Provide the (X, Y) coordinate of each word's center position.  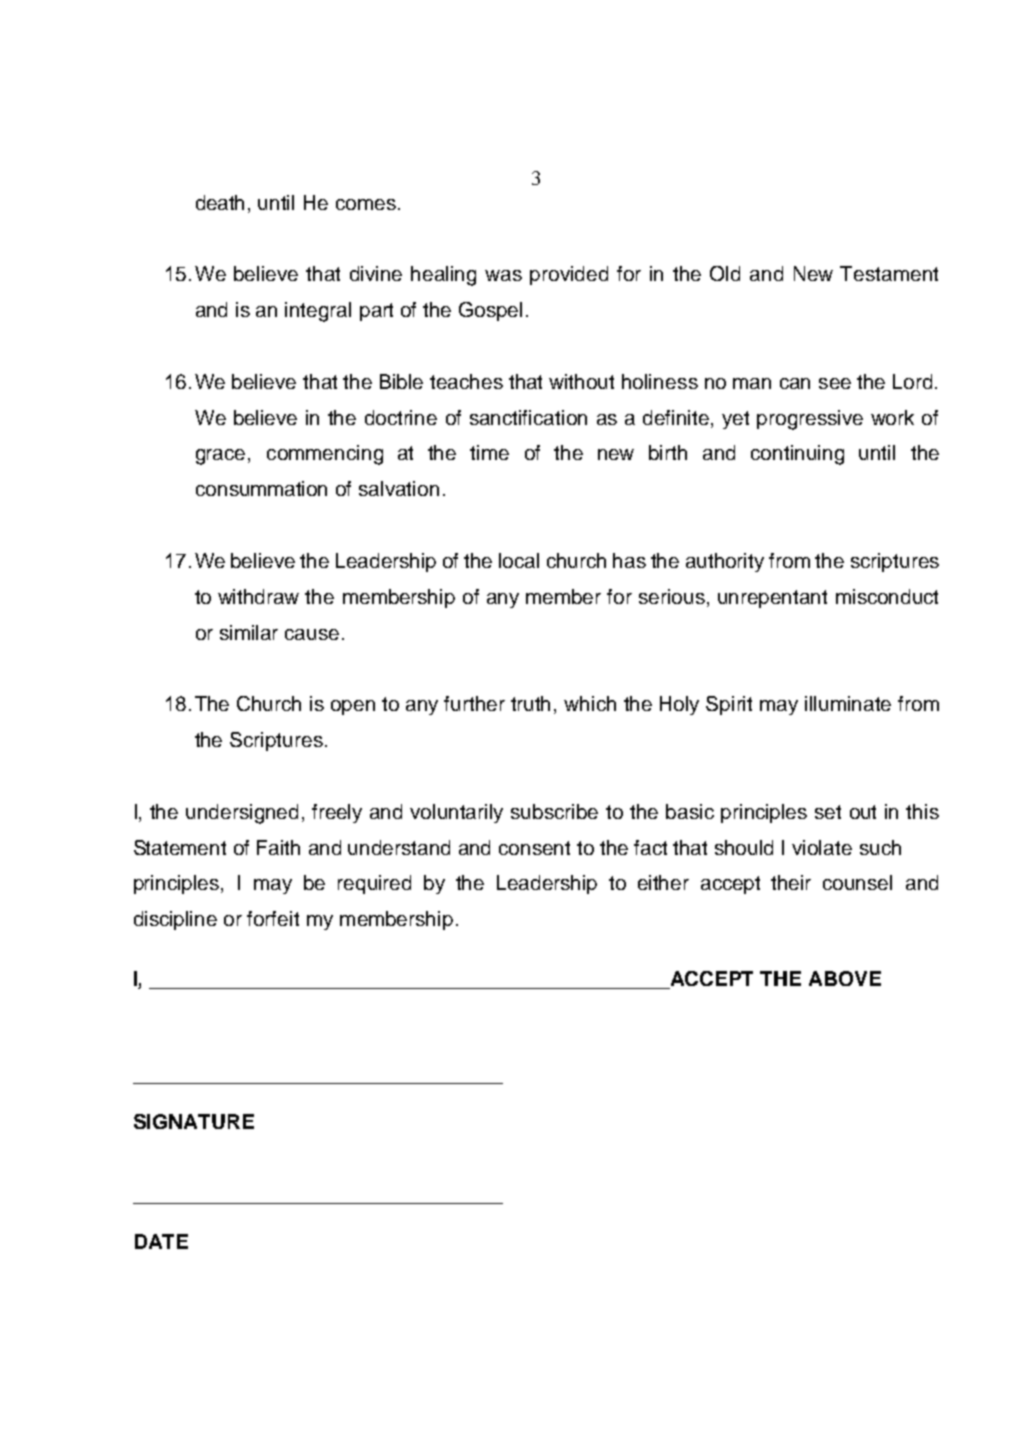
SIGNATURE (194, 1121)
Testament (889, 273)
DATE (161, 1241)
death (220, 202)
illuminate (848, 703)
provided (569, 275)
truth (530, 703)
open (353, 707)
